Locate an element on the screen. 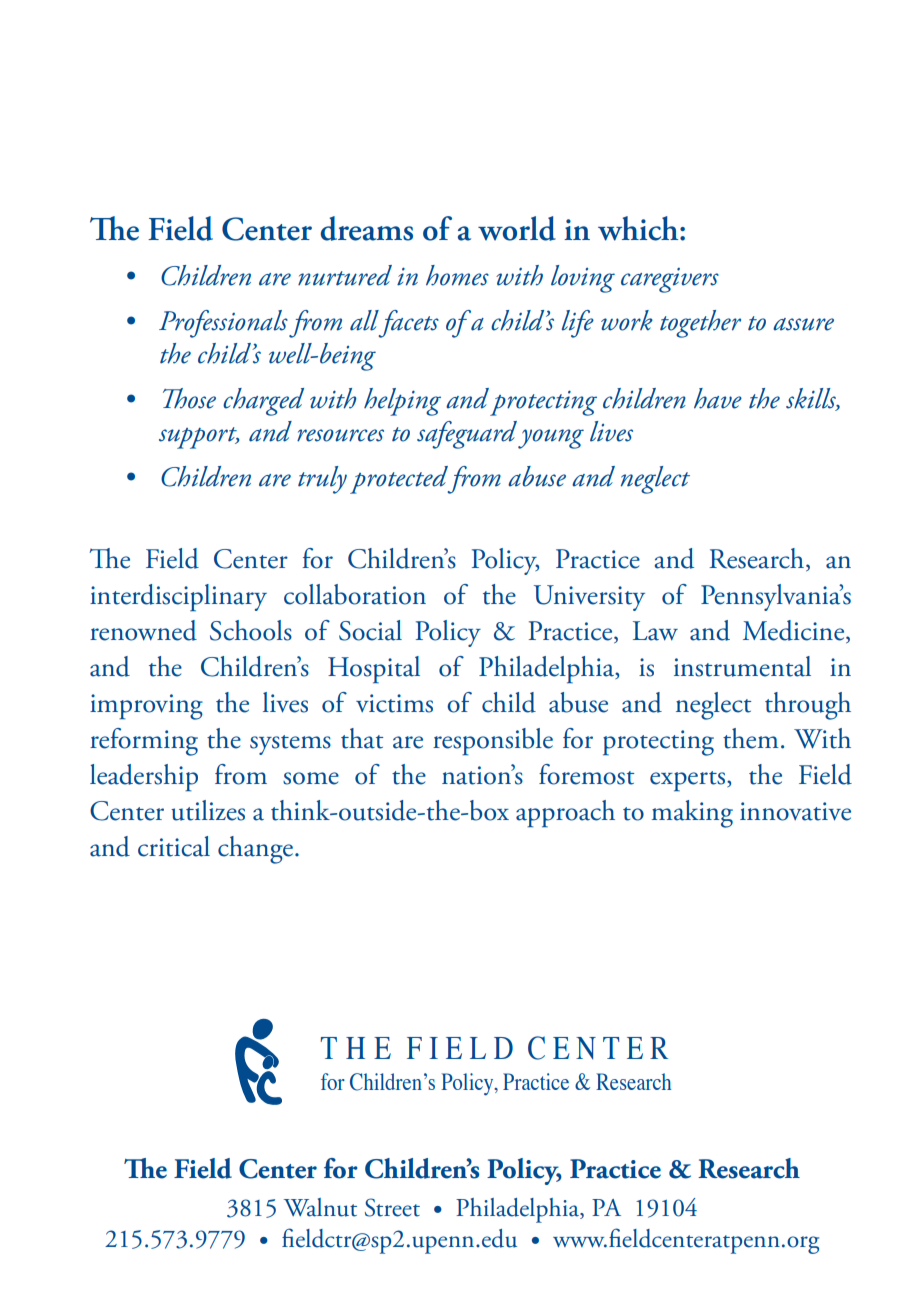 The width and height of the screenshot is (924, 1294). making is located at coordinates (692, 814).
